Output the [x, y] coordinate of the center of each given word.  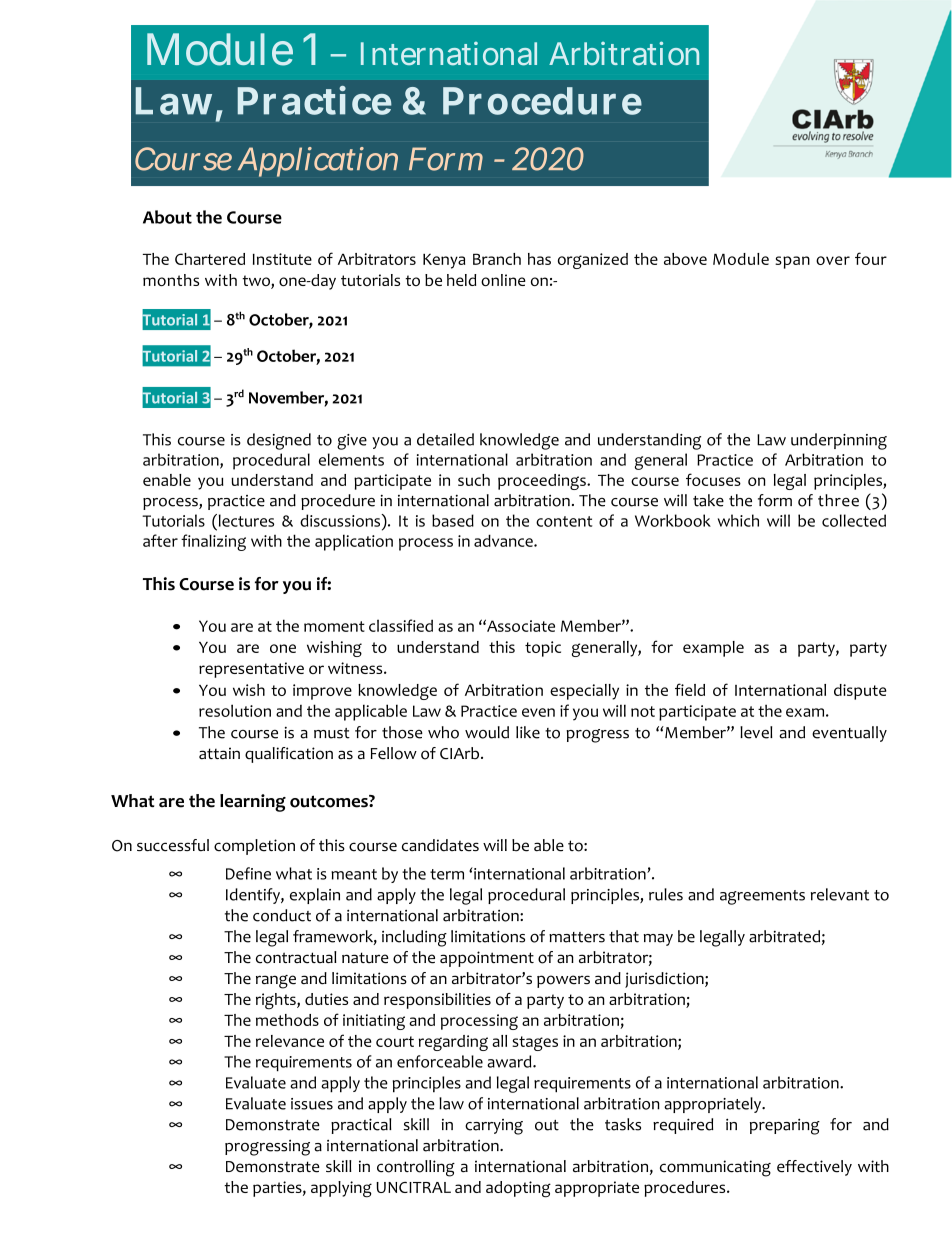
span [792, 262]
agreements [762, 897]
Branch [497, 259]
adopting [518, 1189]
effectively [814, 1168]
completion [254, 847]
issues [312, 1104]
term [447, 874]
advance [504, 540]
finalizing [213, 542]
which [738, 520]
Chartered [210, 259]
